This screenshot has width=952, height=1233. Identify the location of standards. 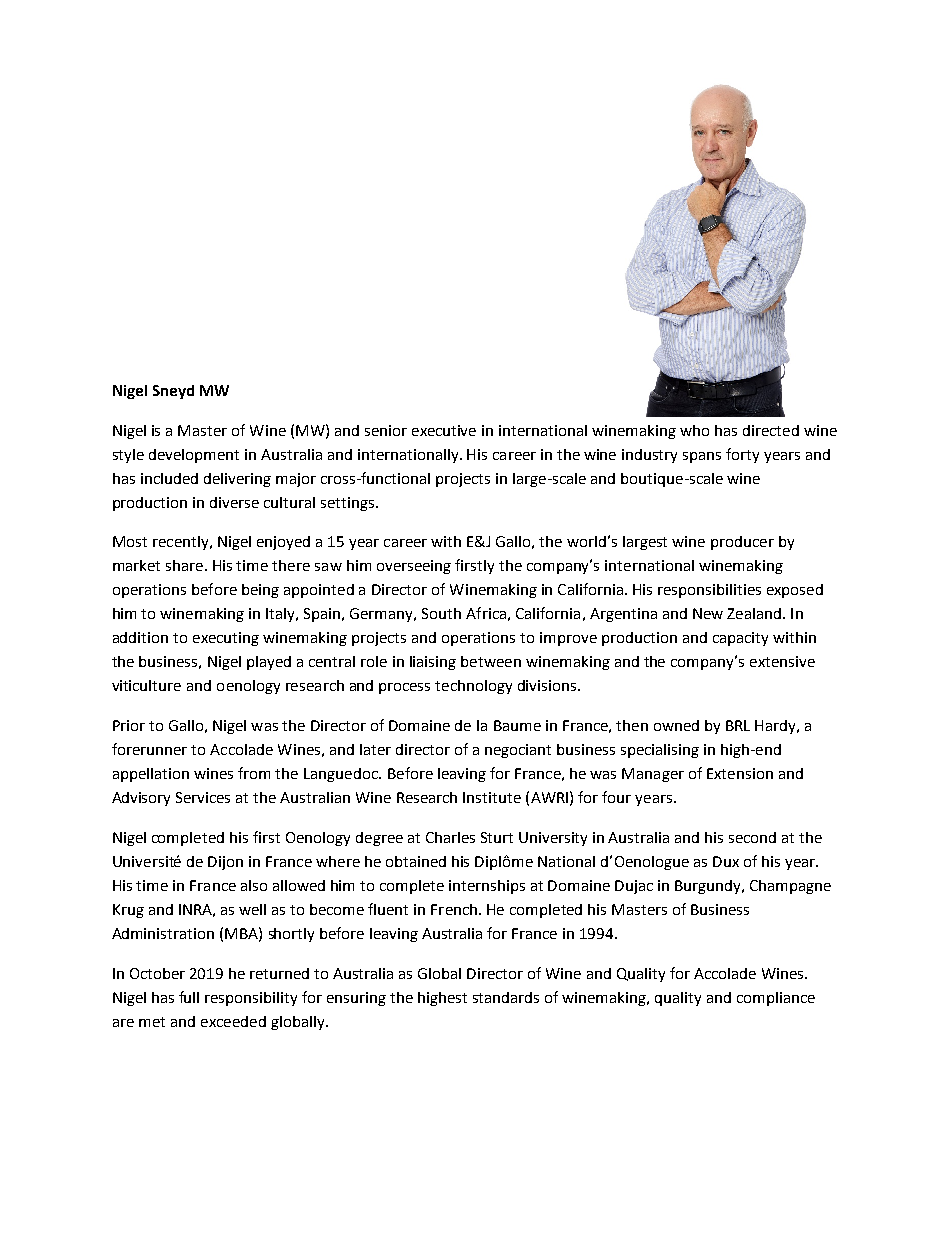
(506, 997).
